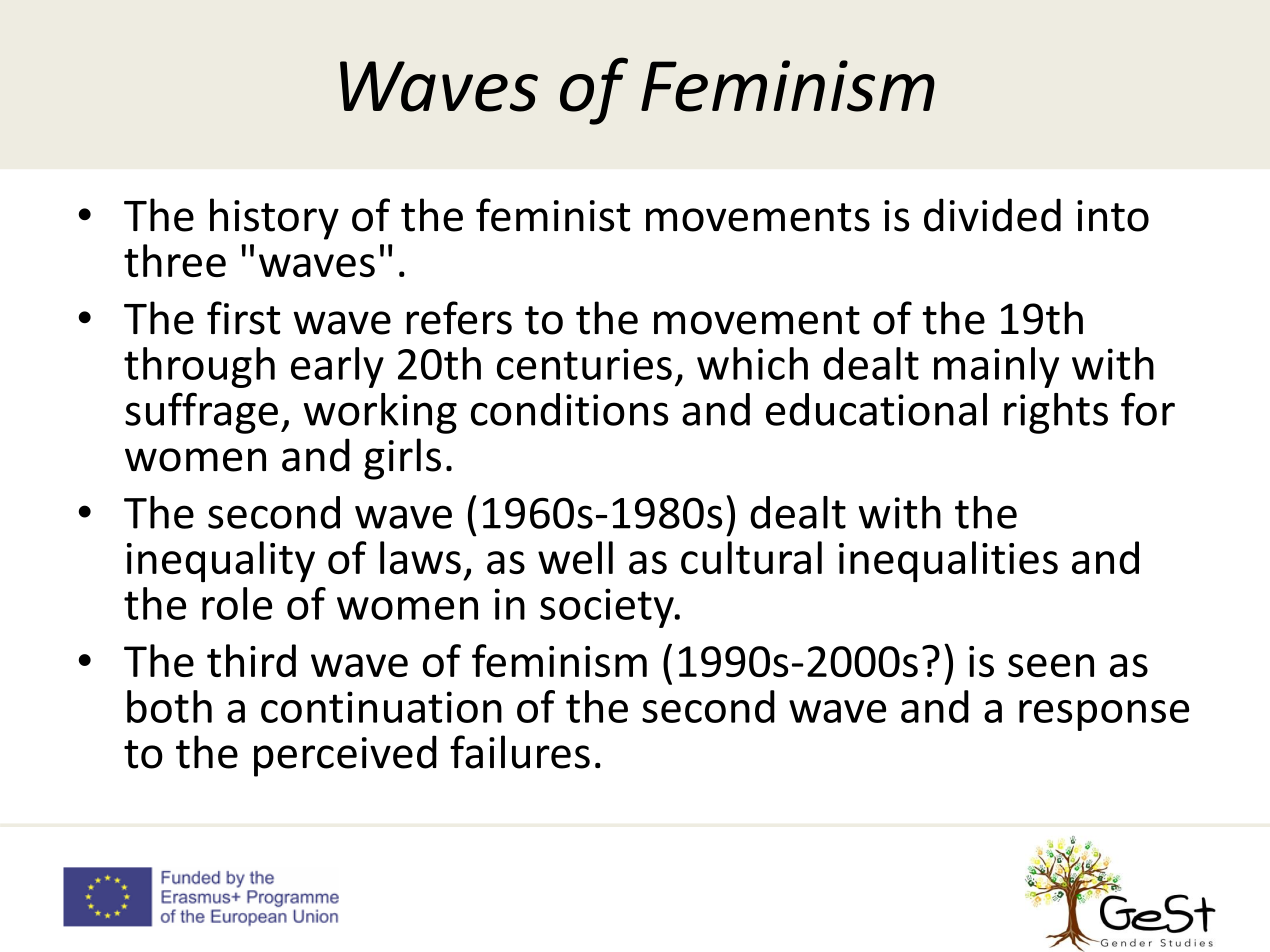 Image resolution: width=1270 pixels, height=952 pixels. What do you see at coordinates (402, 459) in the document?
I see `girls` at bounding box center [402, 459].
